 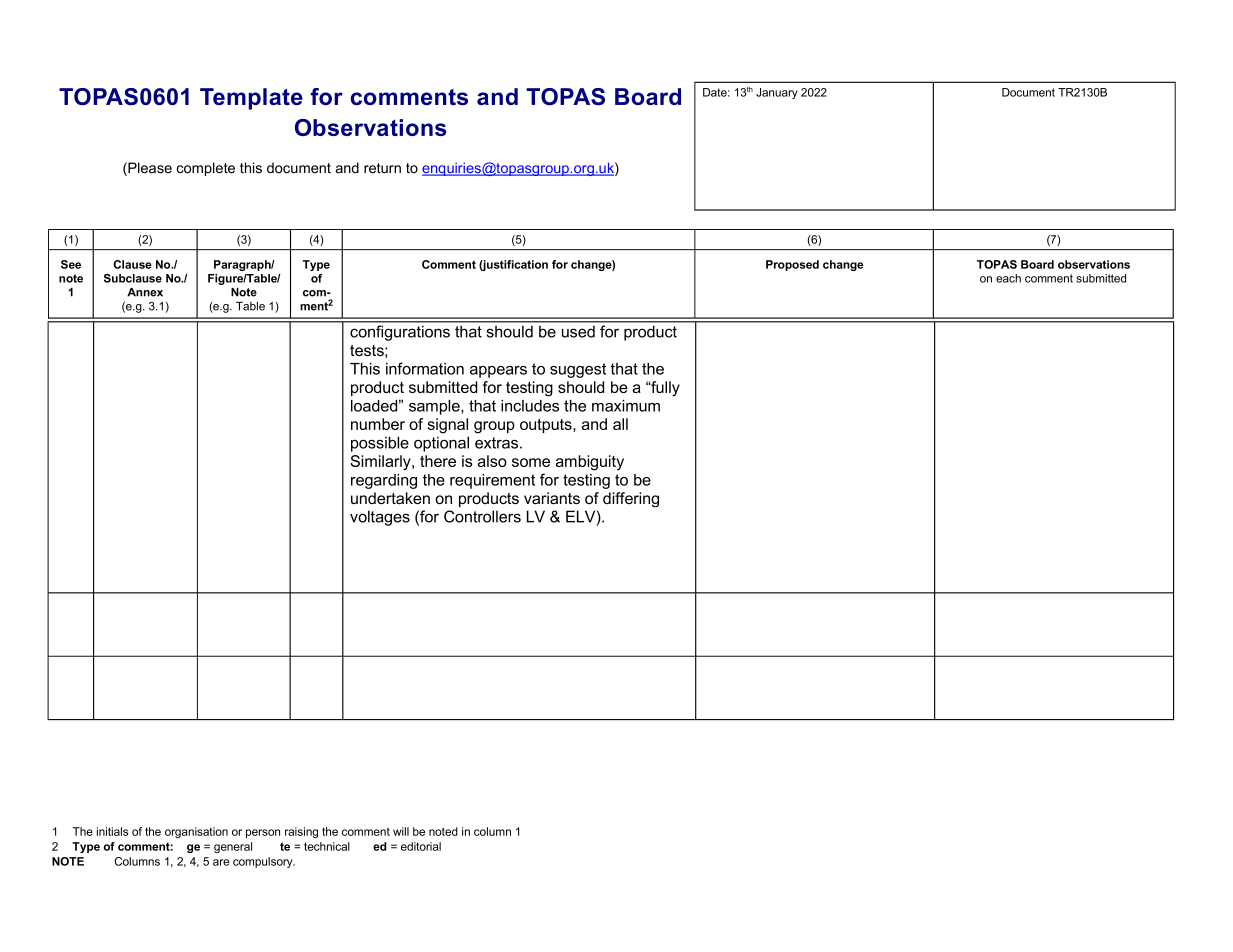 I want to click on organisation, so click(x=196, y=832).
